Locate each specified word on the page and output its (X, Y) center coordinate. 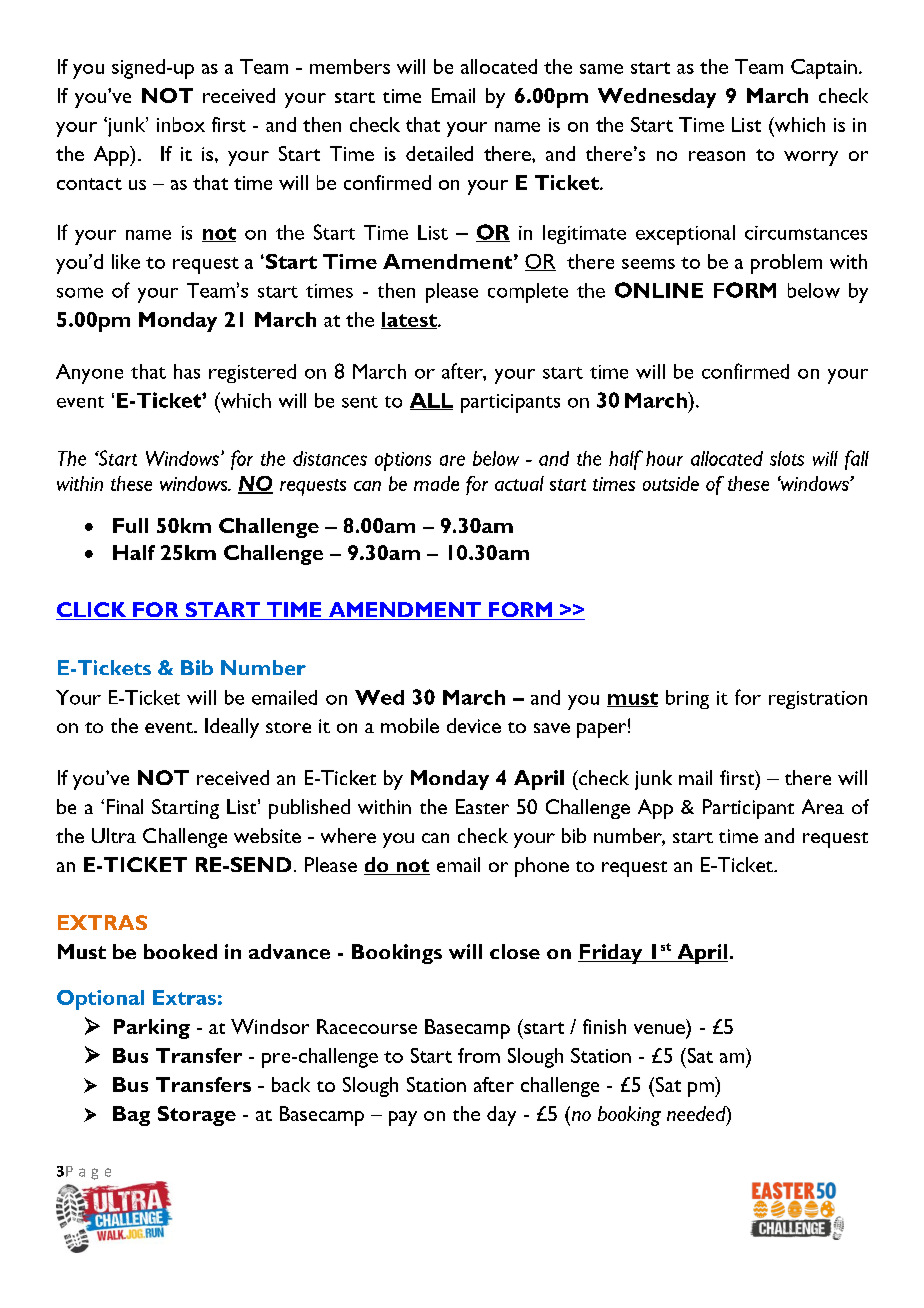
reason (717, 156)
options (403, 461)
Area (823, 806)
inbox (181, 124)
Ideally (232, 728)
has (187, 371)
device (474, 725)
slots (787, 458)
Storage (197, 1116)
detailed (439, 153)
